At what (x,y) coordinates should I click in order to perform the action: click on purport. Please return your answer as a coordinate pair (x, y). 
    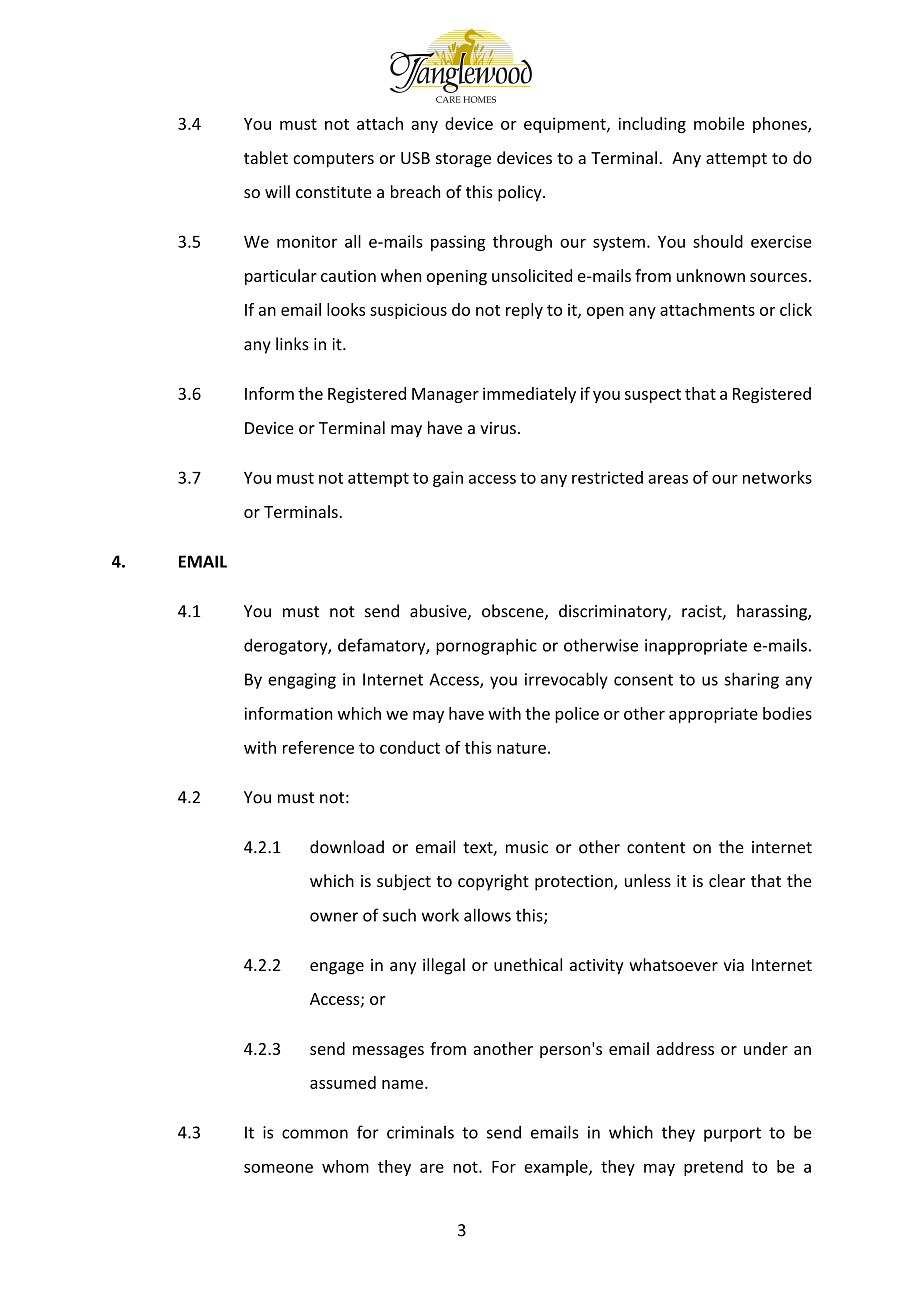
    Looking at the image, I should click on (732, 1134).
